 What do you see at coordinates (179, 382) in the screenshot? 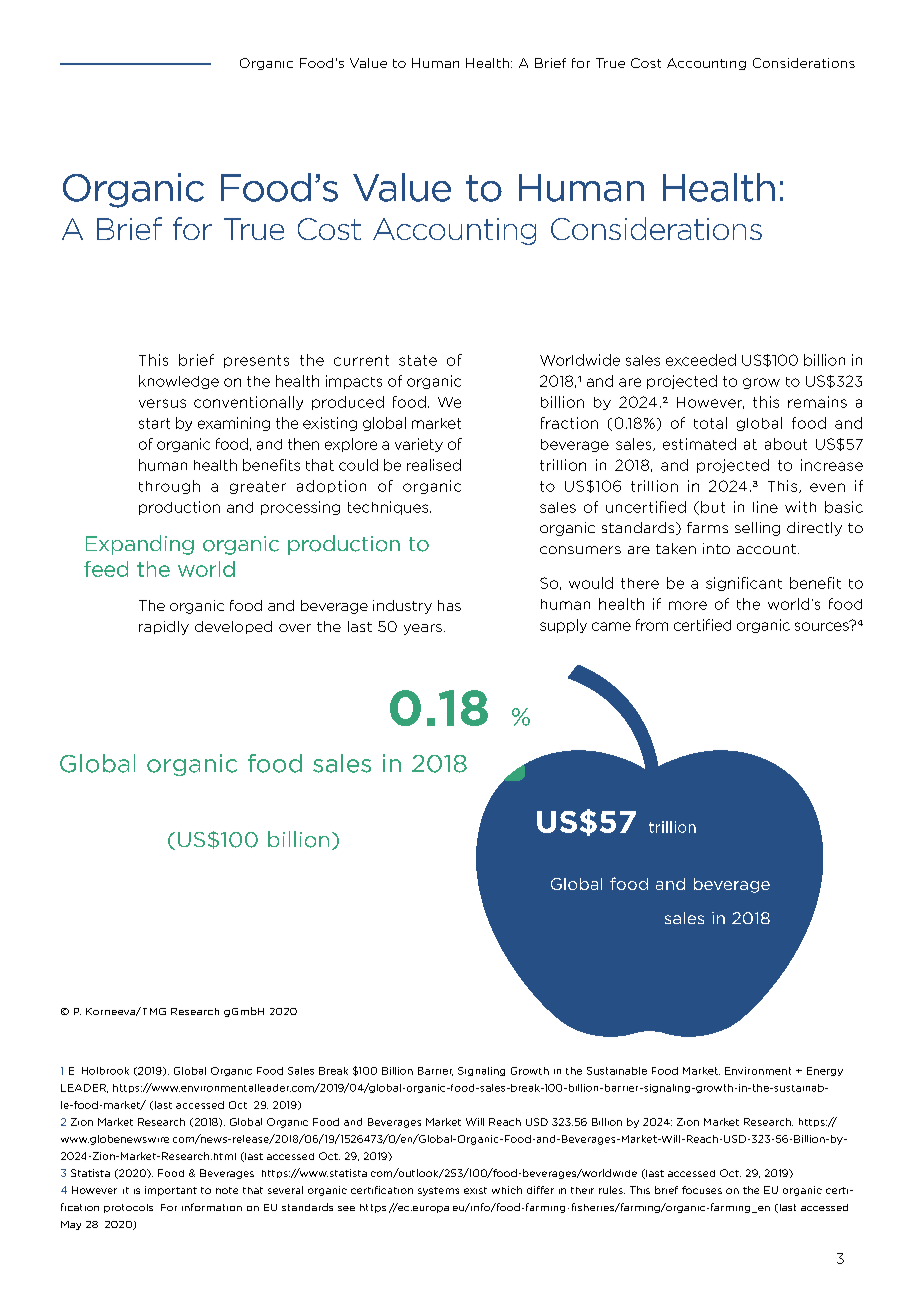
I see `knowledge` at bounding box center [179, 382].
